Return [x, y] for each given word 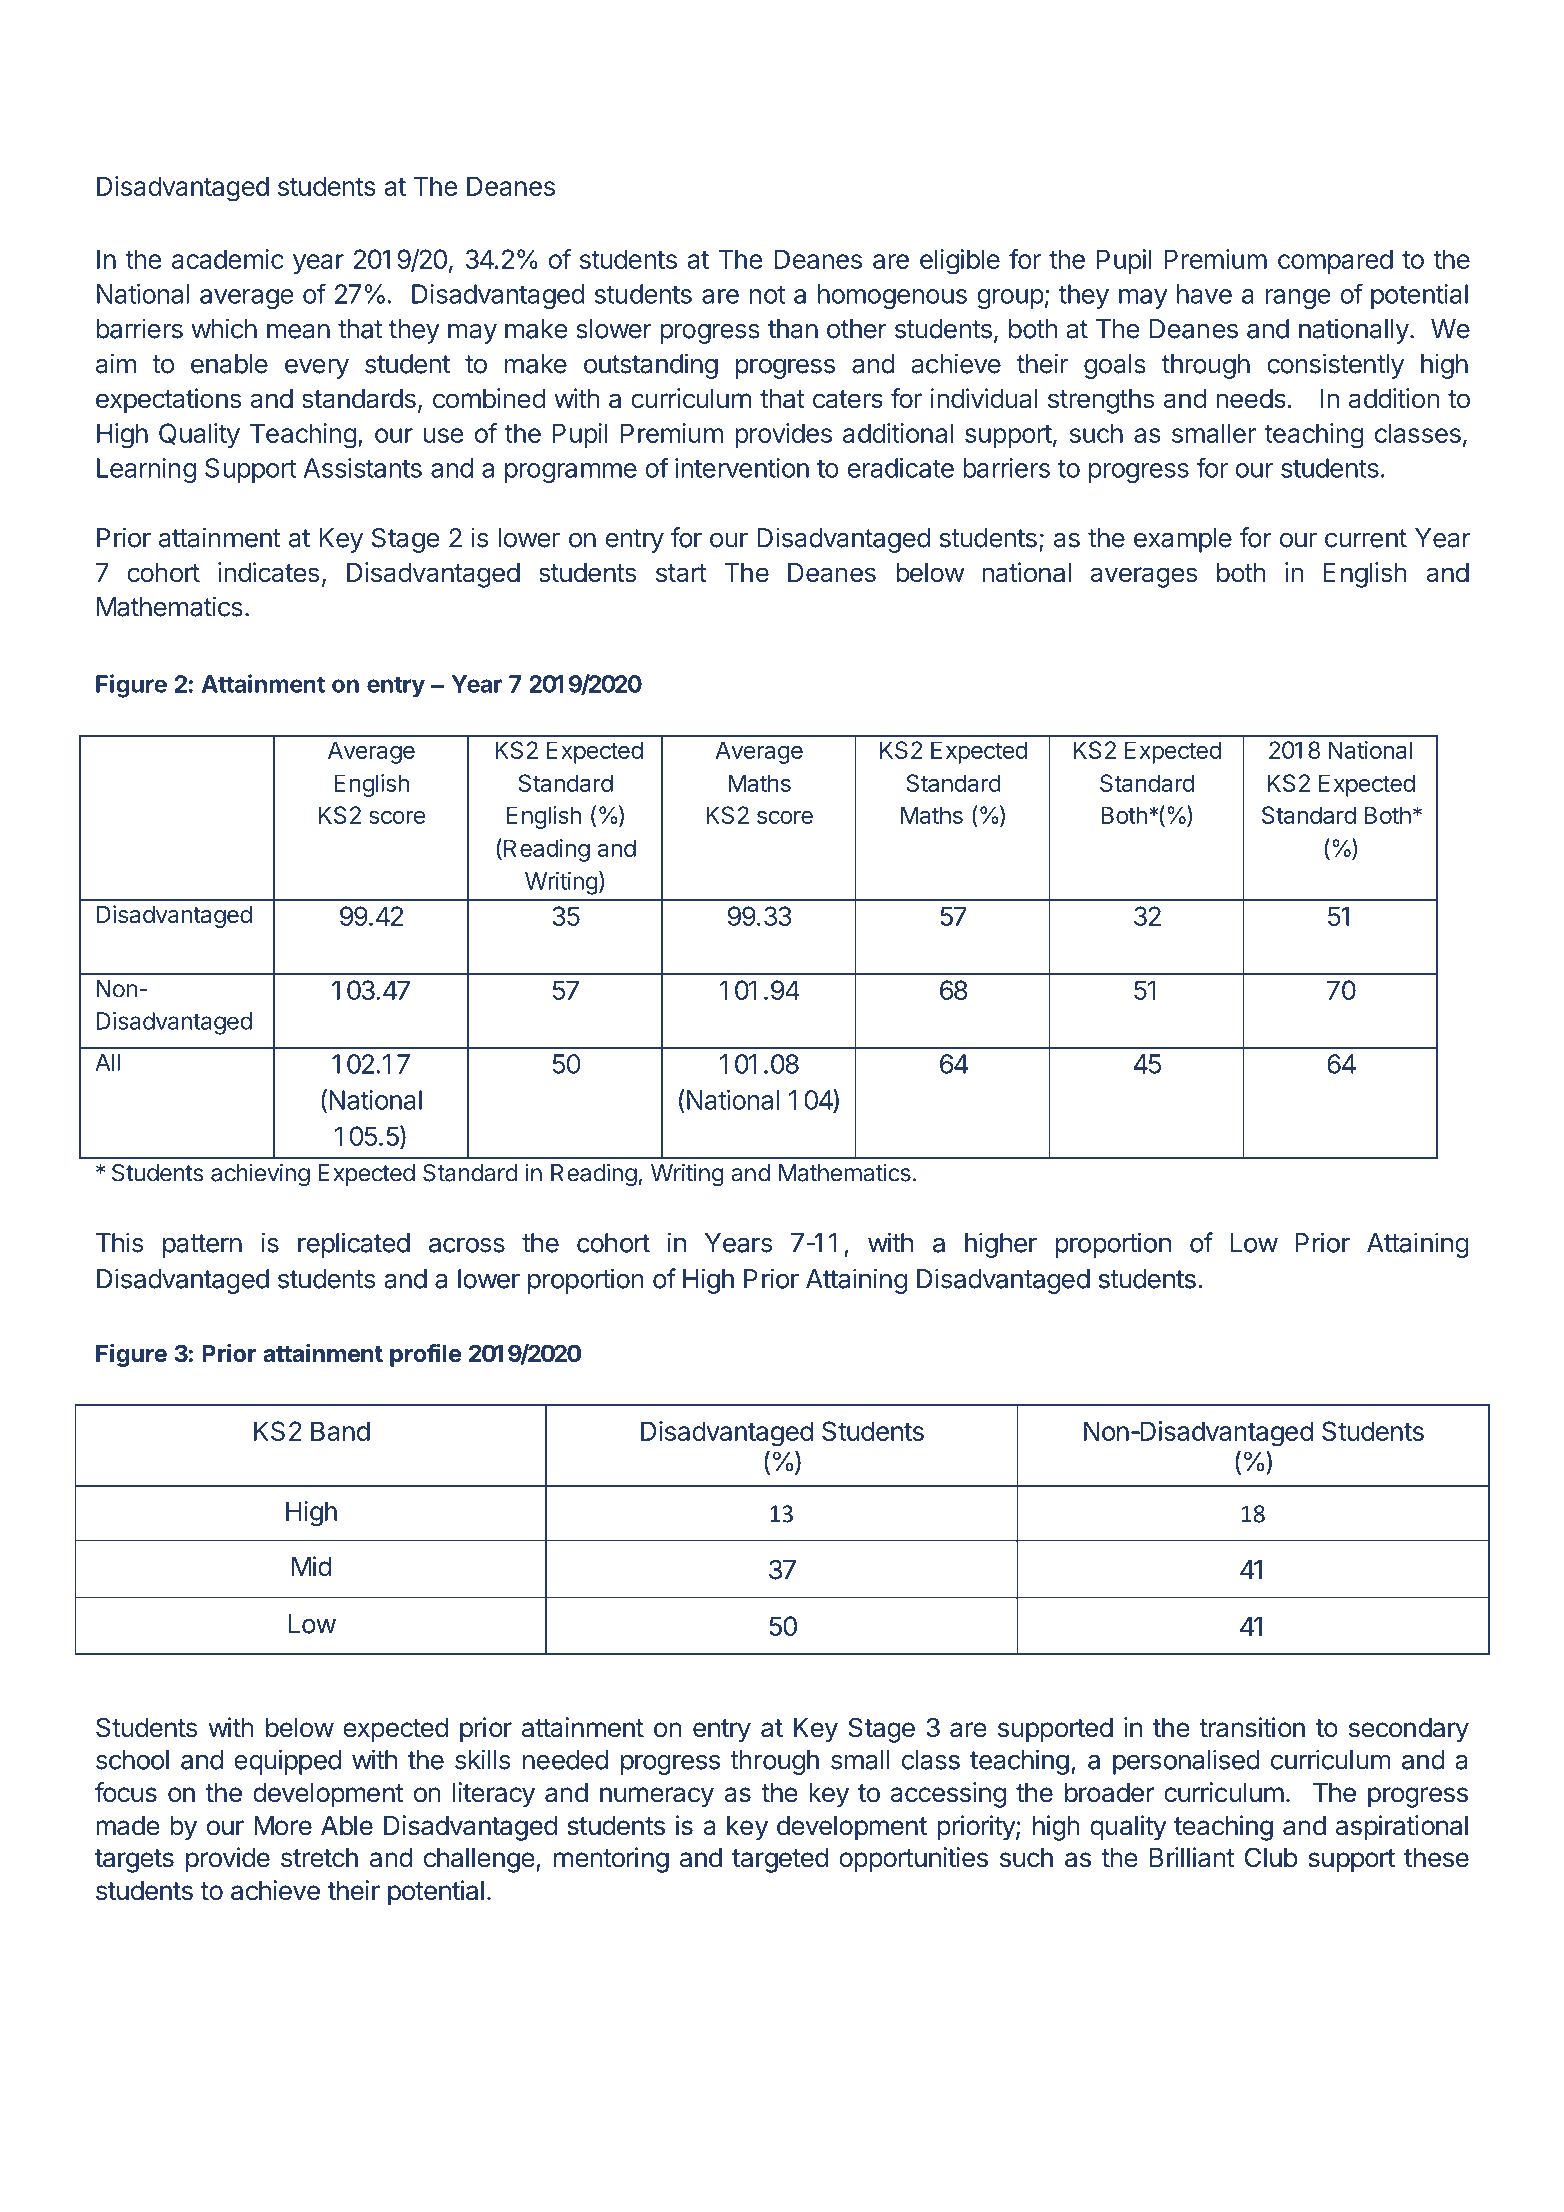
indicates [268, 572]
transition [1252, 1727]
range [1298, 299]
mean [298, 331]
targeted [780, 1860]
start [681, 573]
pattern [202, 1246]
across [467, 1245]
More [283, 1826]
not [767, 295]
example [1183, 540]
